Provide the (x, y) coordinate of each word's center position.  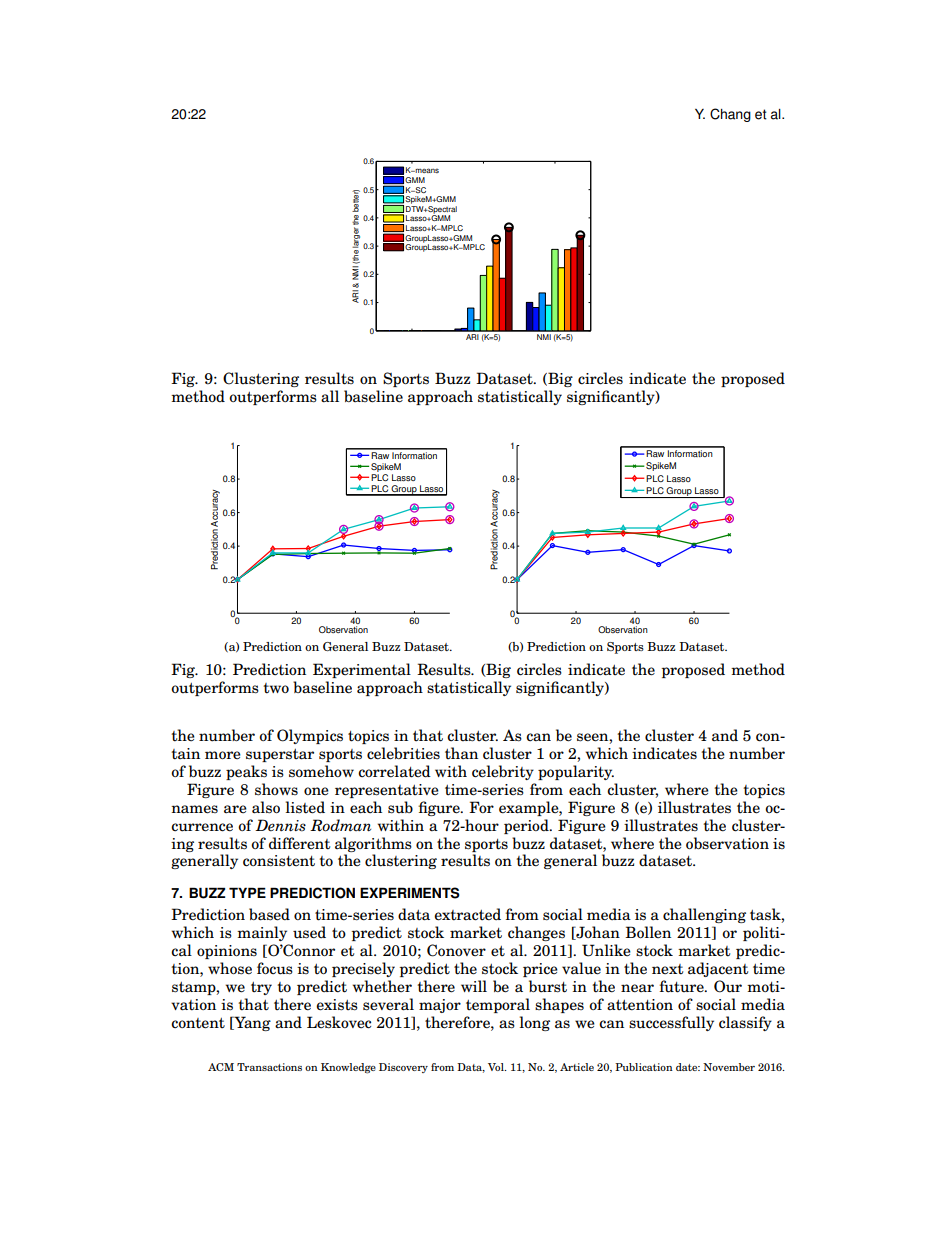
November (729, 1067)
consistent (279, 861)
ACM (221, 1067)
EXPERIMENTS (410, 893)
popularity (576, 772)
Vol (497, 1067)
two (276, 688)
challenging (704, 915)
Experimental (362, 670)
